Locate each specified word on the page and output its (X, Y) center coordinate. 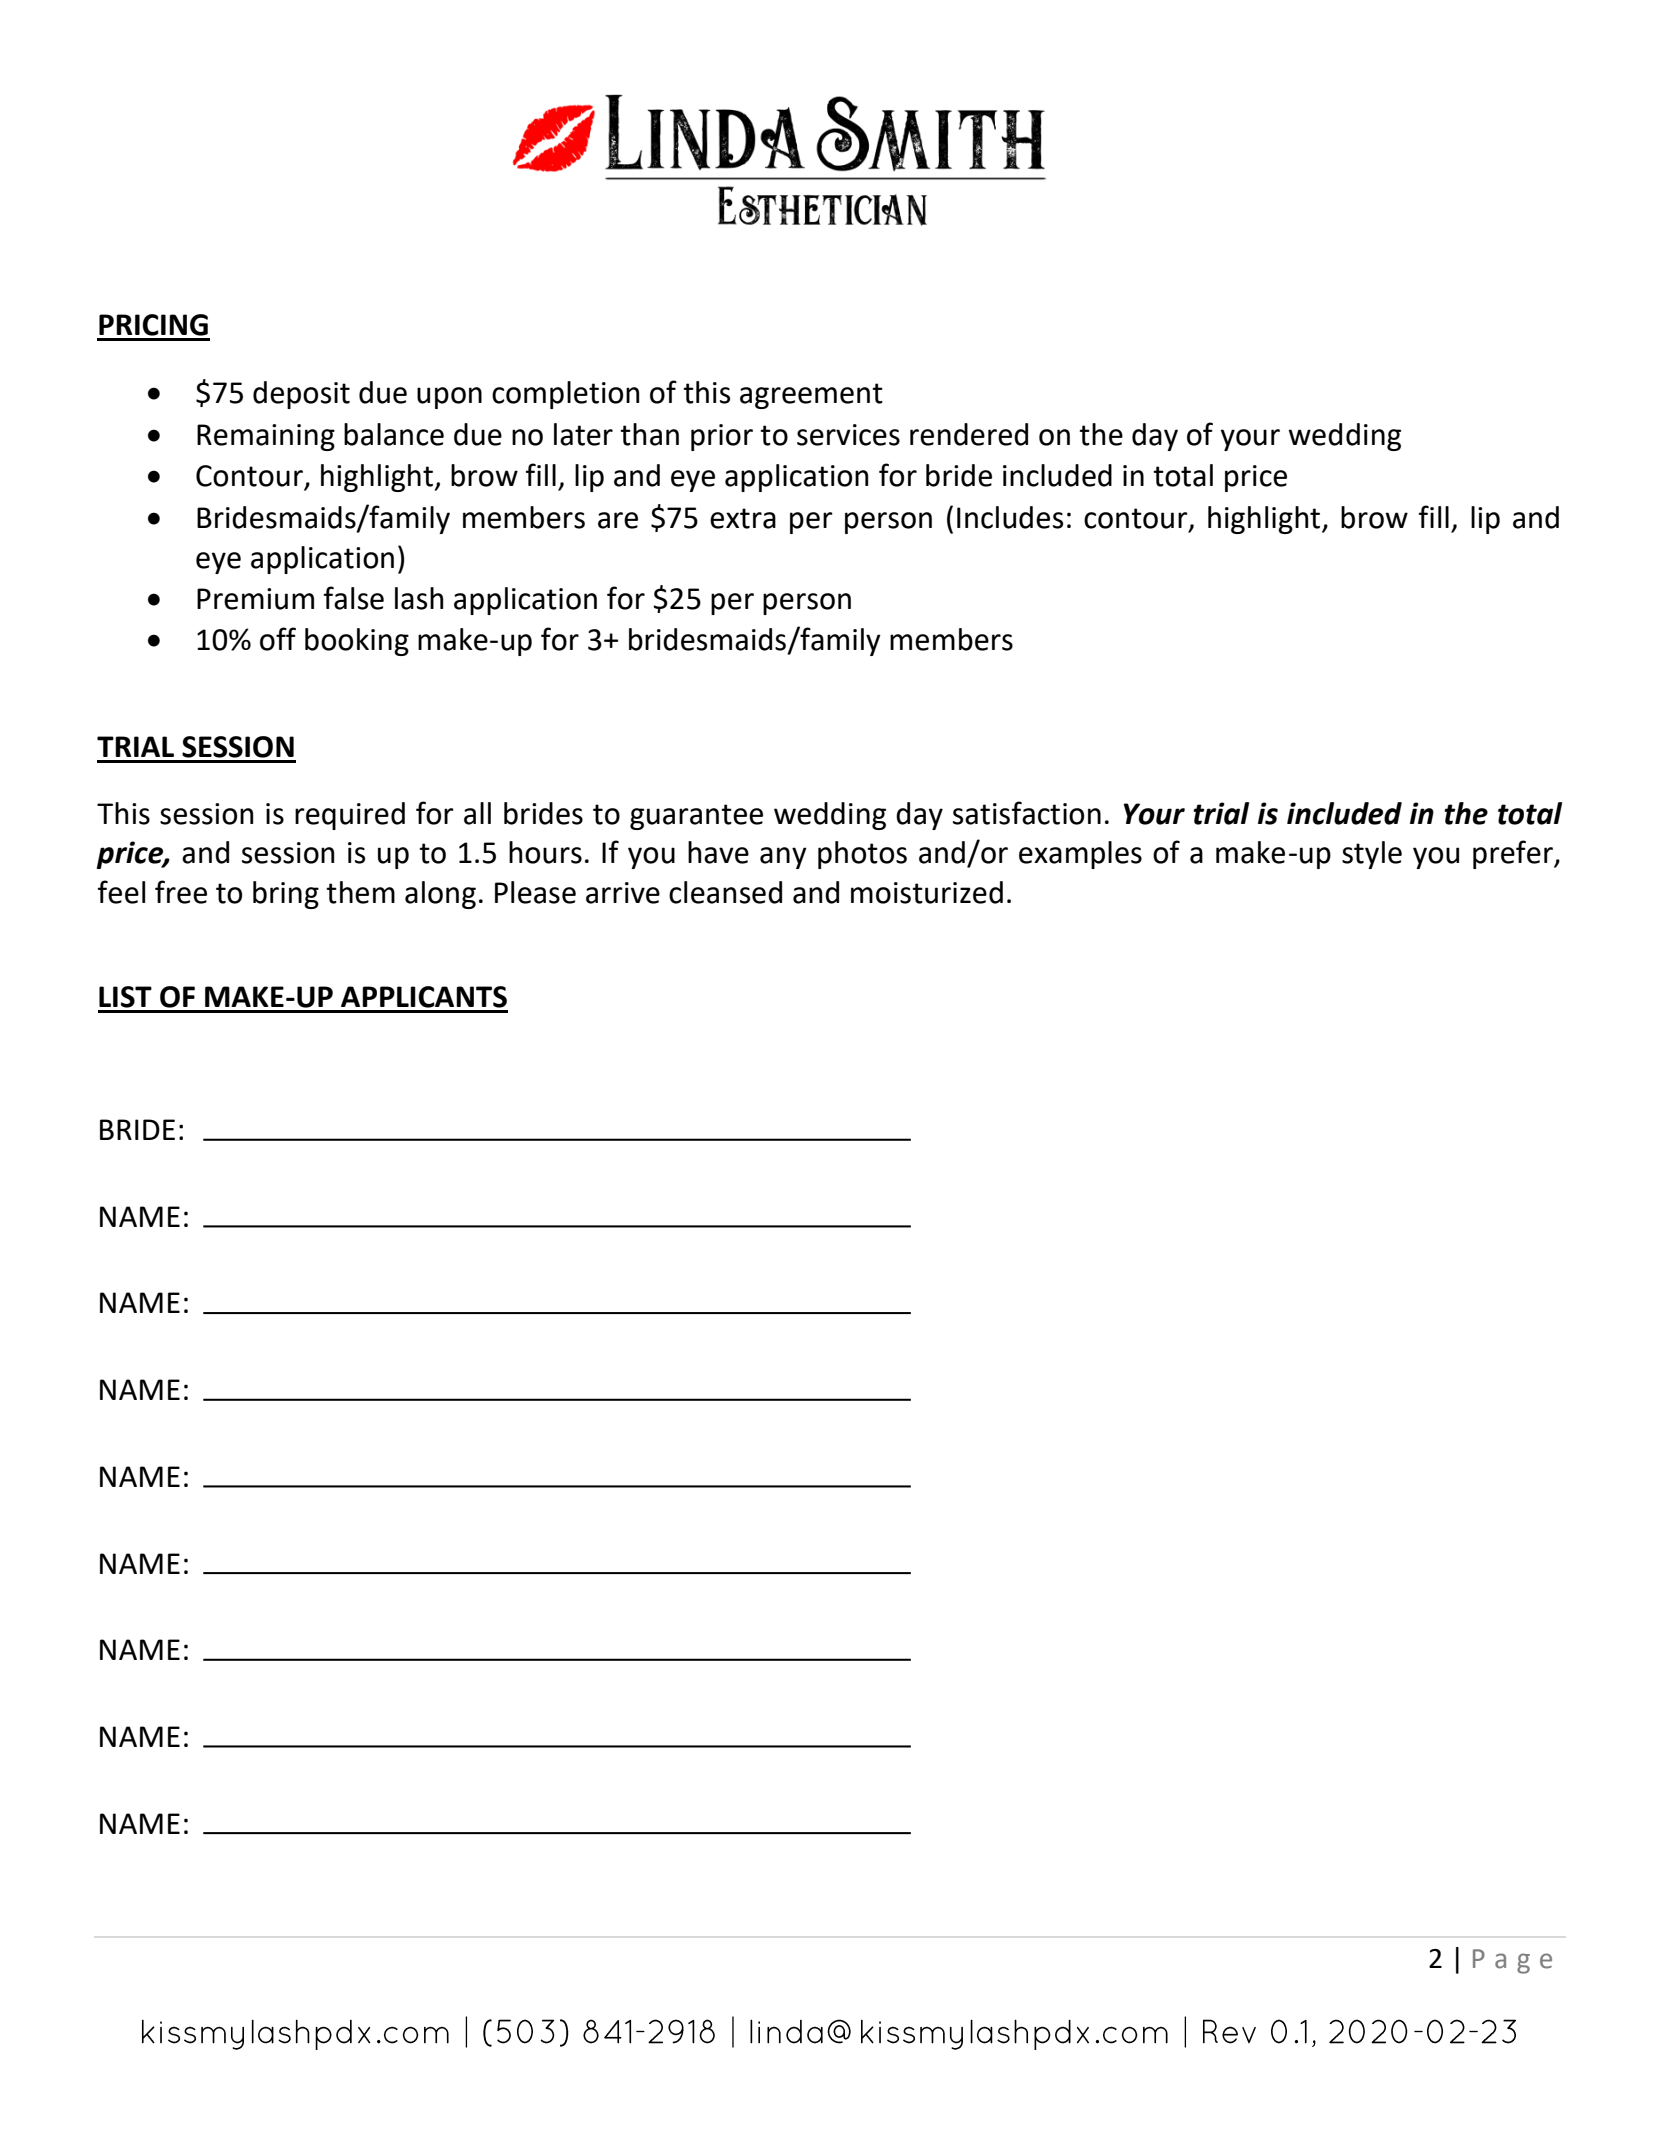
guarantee (696, 817)
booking (357, 642)
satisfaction (1027, 813)
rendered (969, 434)
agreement (811, 396)
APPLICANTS (424, 997)
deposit (301, 395)
